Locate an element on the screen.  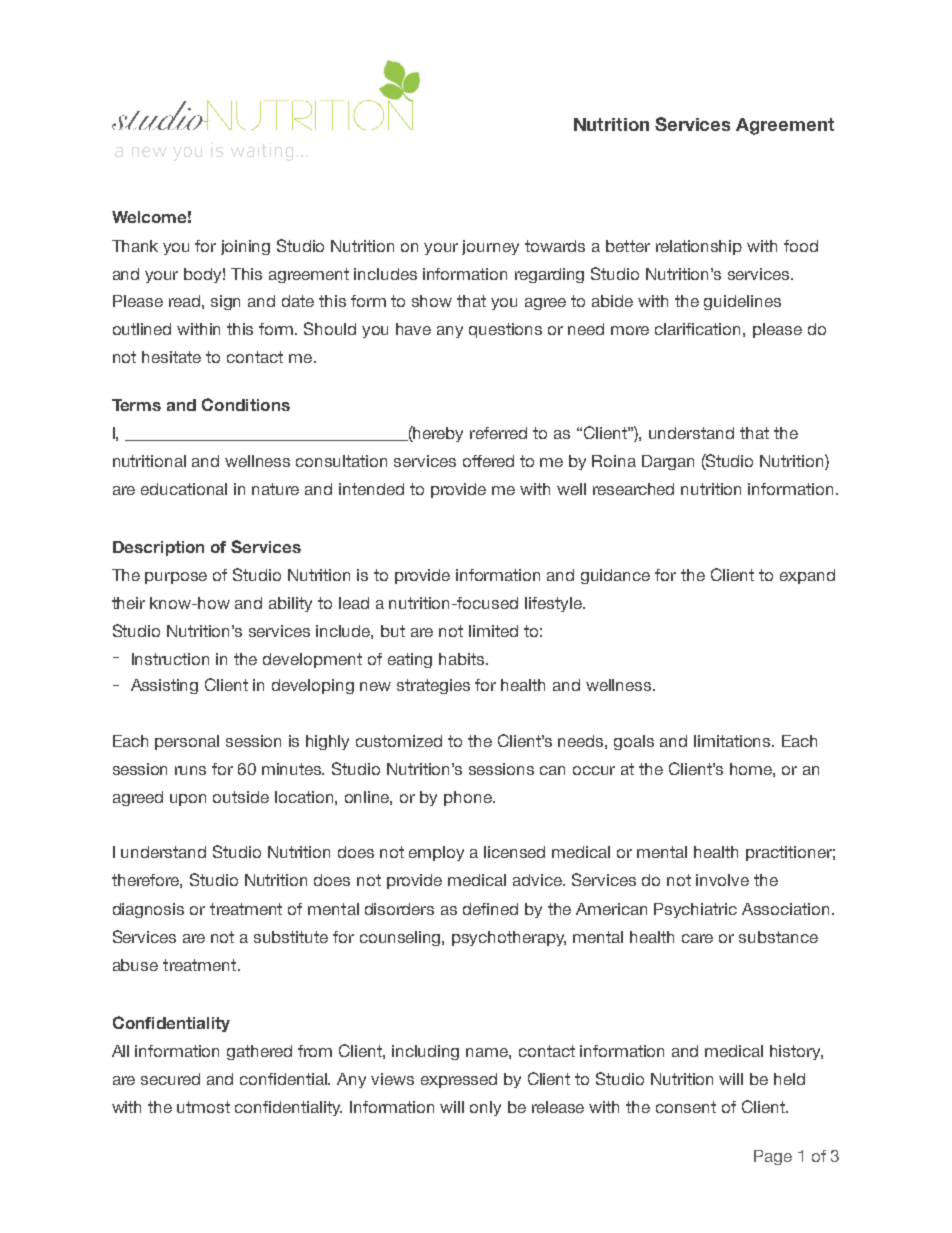
referred is located at coordinates (498, 433).
